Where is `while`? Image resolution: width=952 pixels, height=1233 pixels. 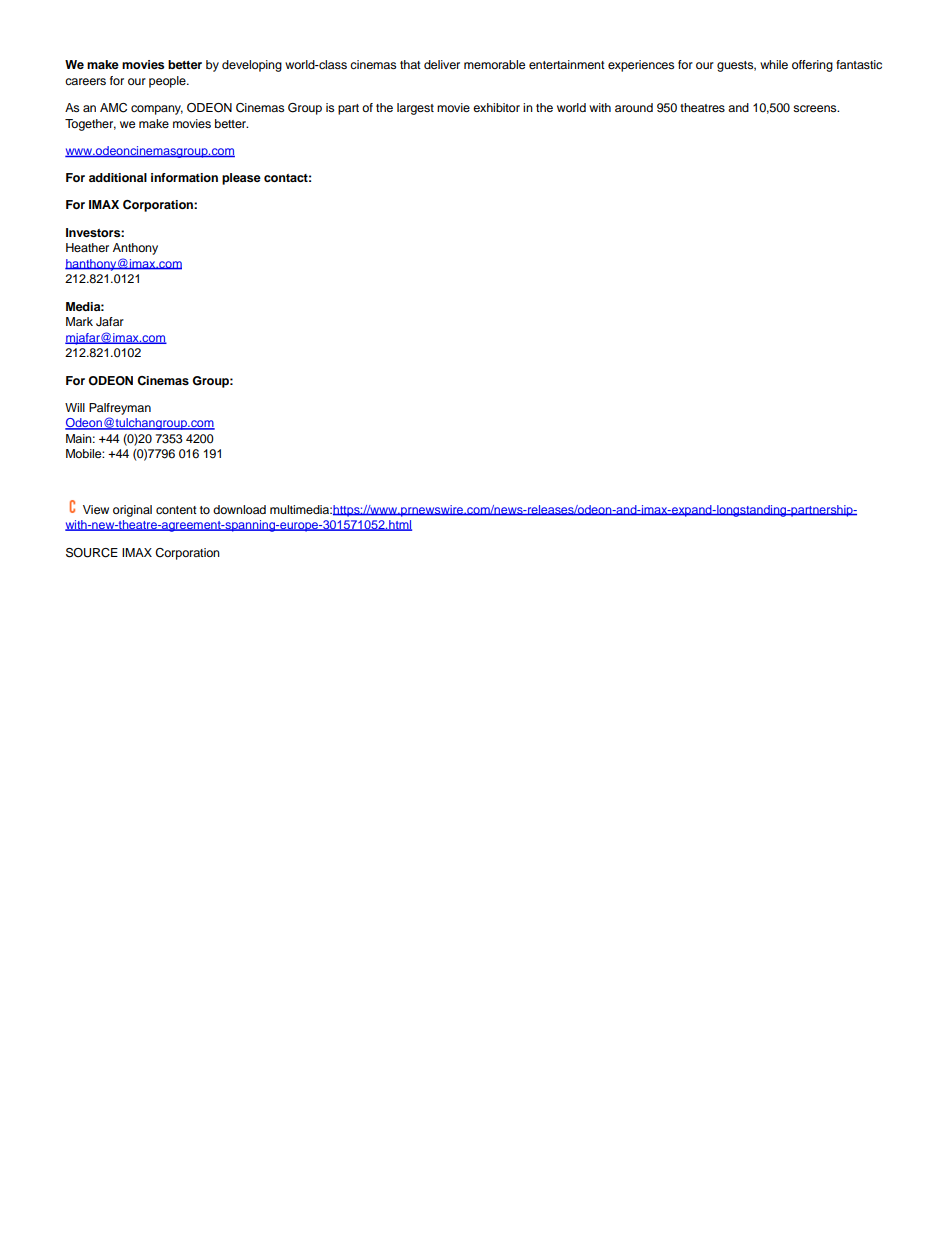
while is located at coordinates (774, 64).
